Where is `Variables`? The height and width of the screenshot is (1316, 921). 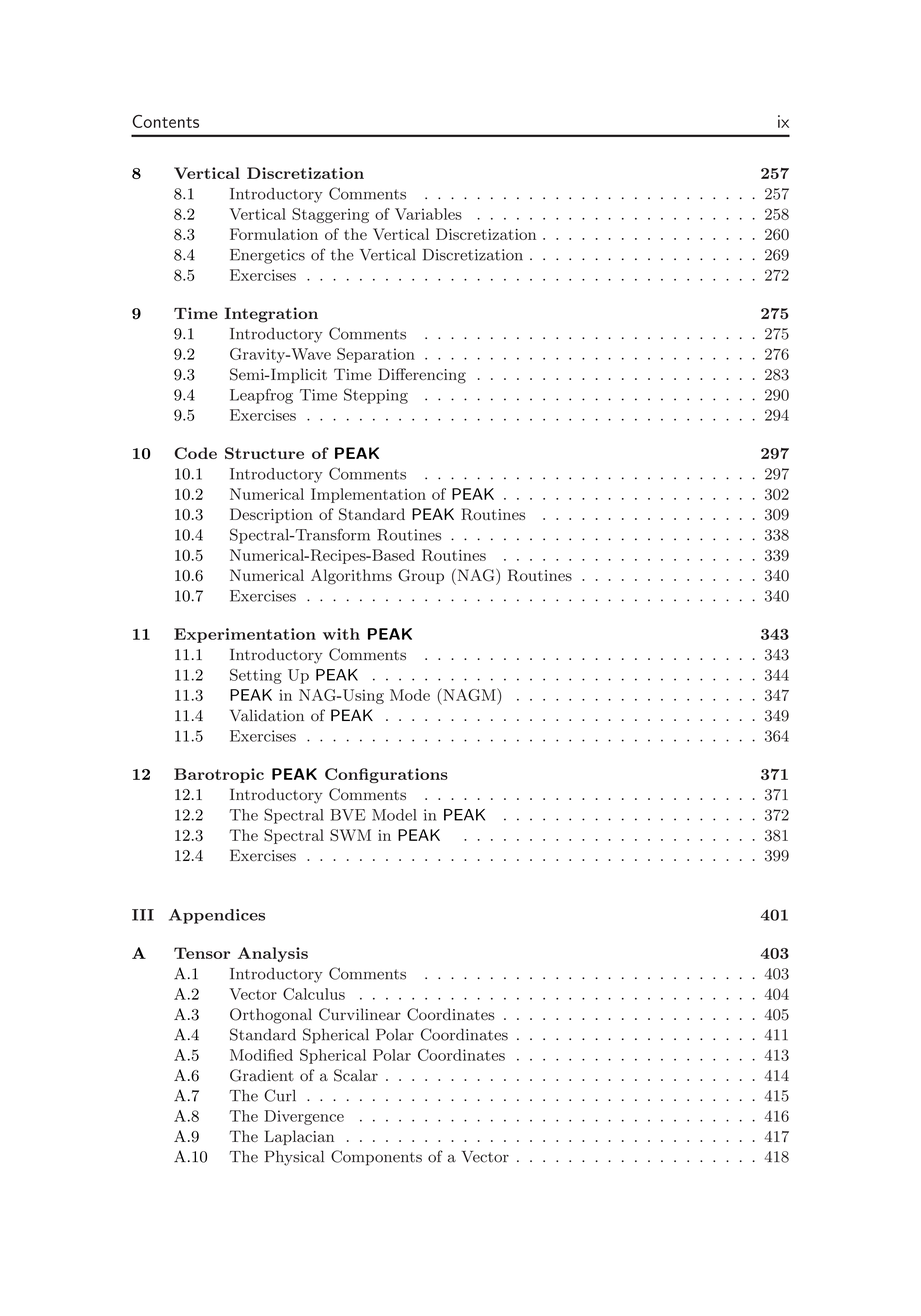 Variables is located at coordinates (428, 214).
